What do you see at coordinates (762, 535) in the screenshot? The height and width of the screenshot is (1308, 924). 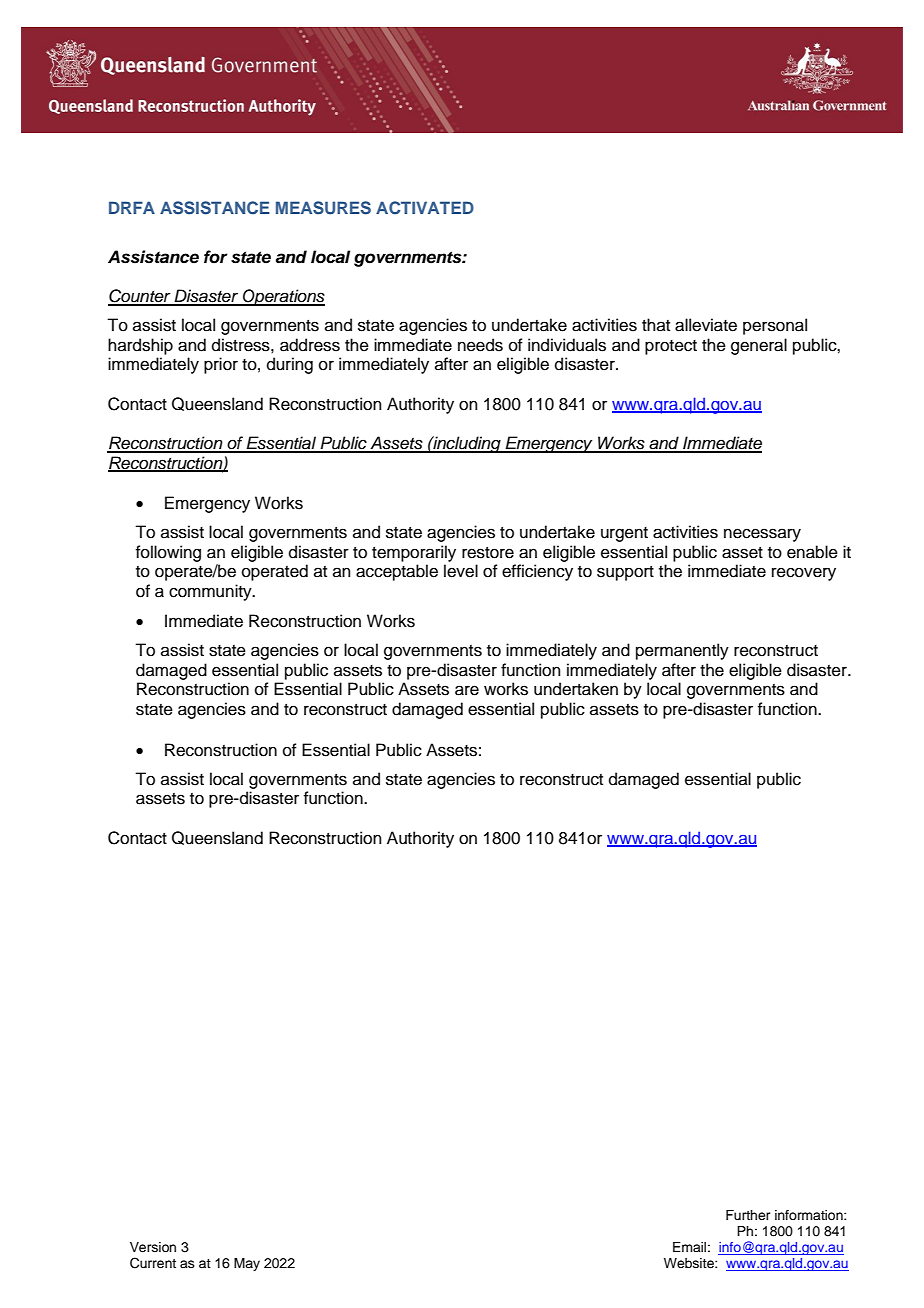 I see `necessary` at bounding box center [762, 535].
